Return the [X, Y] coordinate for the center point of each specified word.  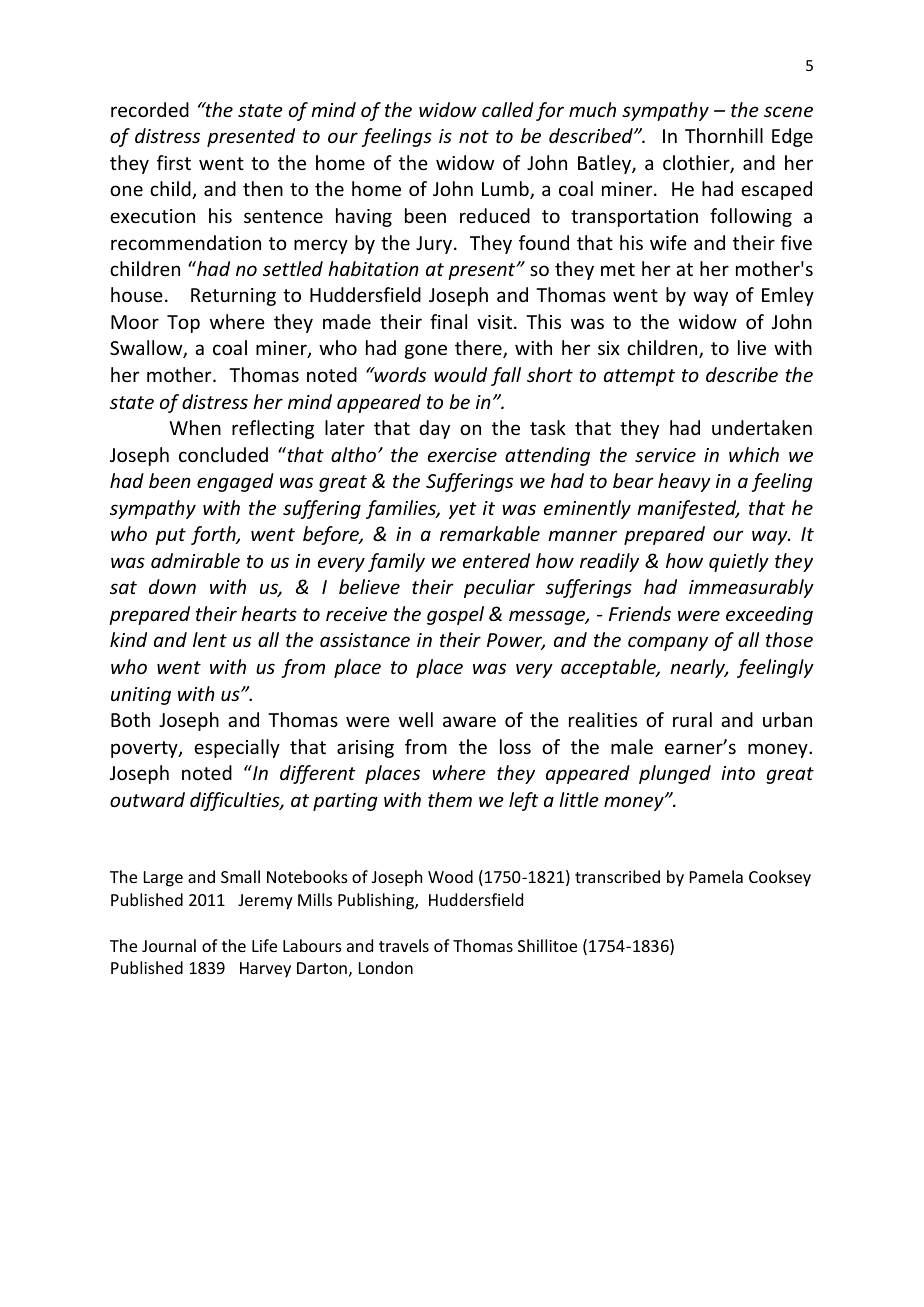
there [479, 349]
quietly [739, 562]
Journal [169, 945]
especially [237, 748]
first [174, 162]
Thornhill [724, 135]
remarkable [490, 533]
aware [469, 721]
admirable [195, 560]
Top [183, 324]
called [508, 109]
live [752, 347]
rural [692, 719]
